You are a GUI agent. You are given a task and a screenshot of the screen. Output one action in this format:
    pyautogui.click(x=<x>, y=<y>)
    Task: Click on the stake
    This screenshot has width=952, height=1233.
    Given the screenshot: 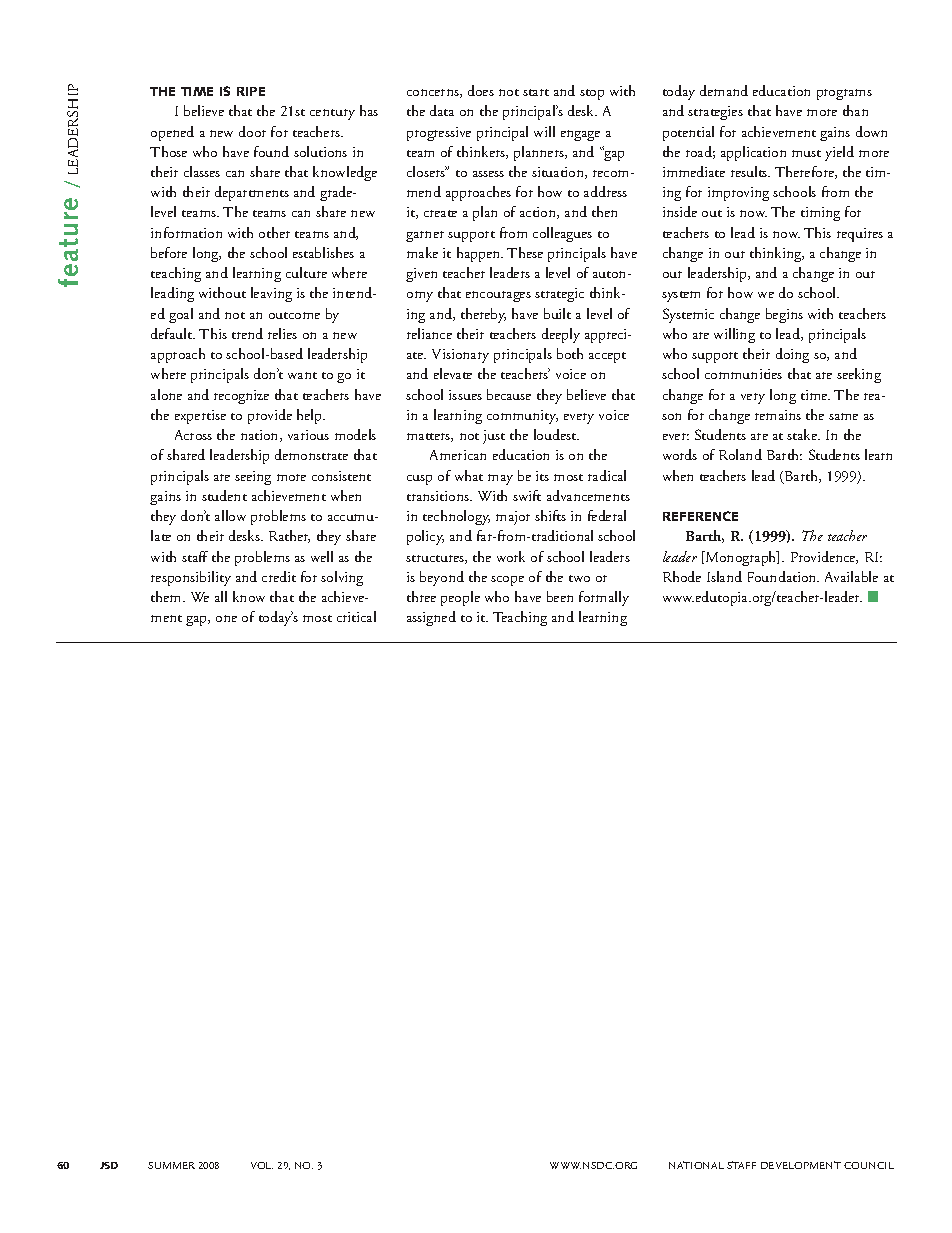 What is the action you would take?
    pyautogui.click(x=803, y=434)
